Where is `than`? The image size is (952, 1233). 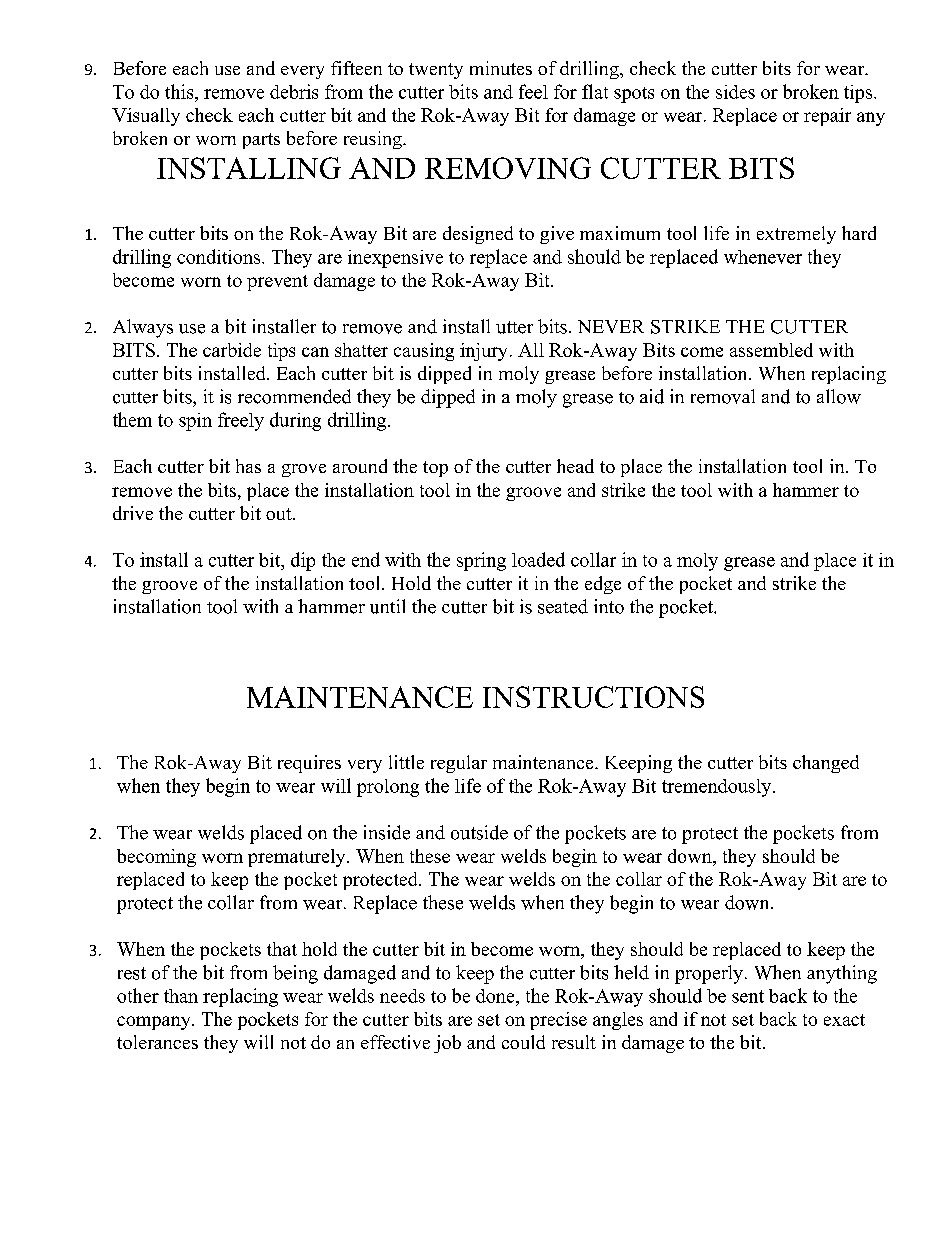 than is located at coordinates (181, 996).
